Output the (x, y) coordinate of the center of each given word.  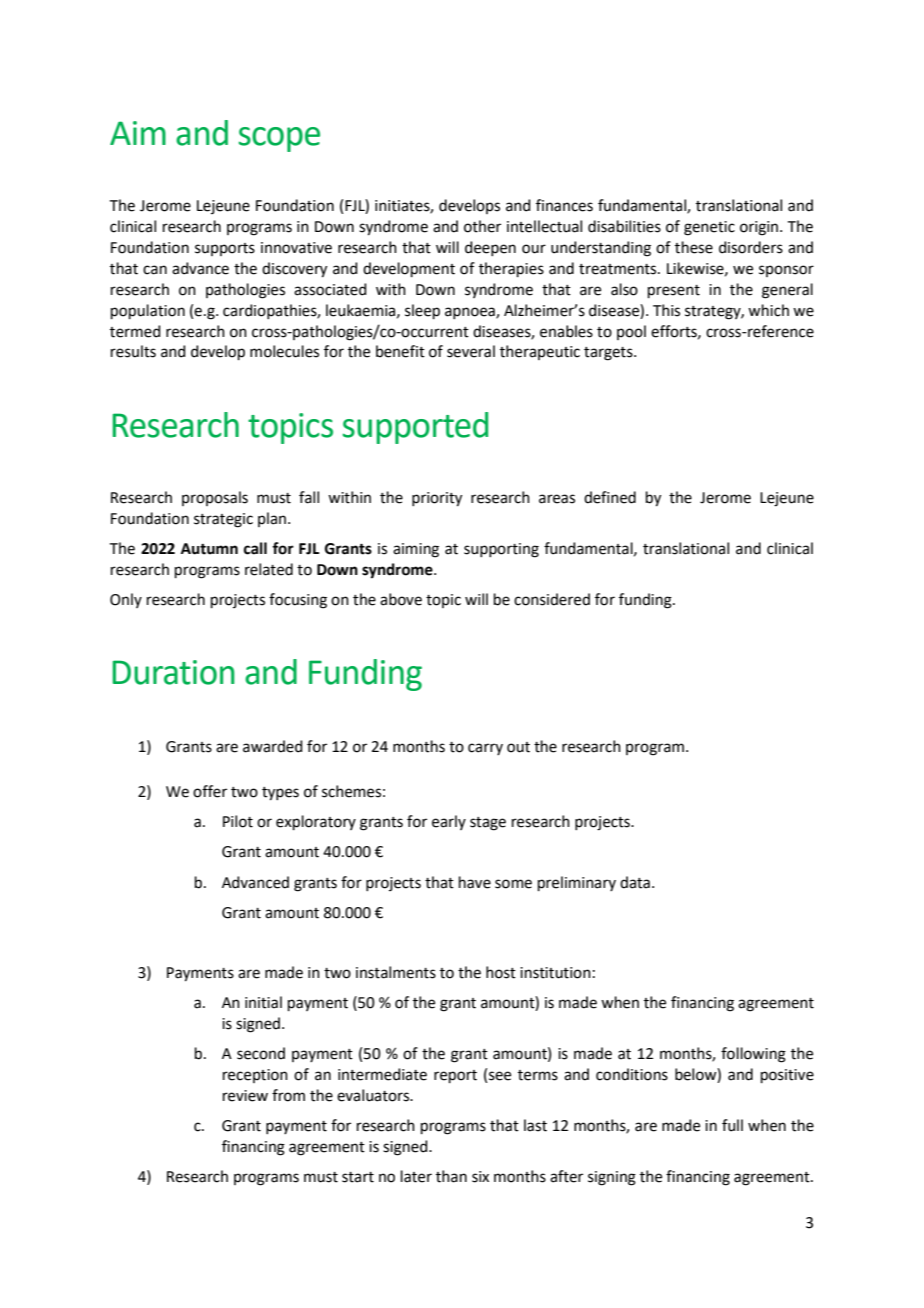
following (753, 1055)
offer (210, 791)
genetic (709, 228)
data (635, 882)
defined (610, 497)
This (666, 310)
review (245, 1096)
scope (279, 139)
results (133, 351)
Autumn (209, 549)
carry (485, 749)
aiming (416, 550)
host (501, 972)
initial (263, 1002)
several (471, 351)
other (482, 226)
